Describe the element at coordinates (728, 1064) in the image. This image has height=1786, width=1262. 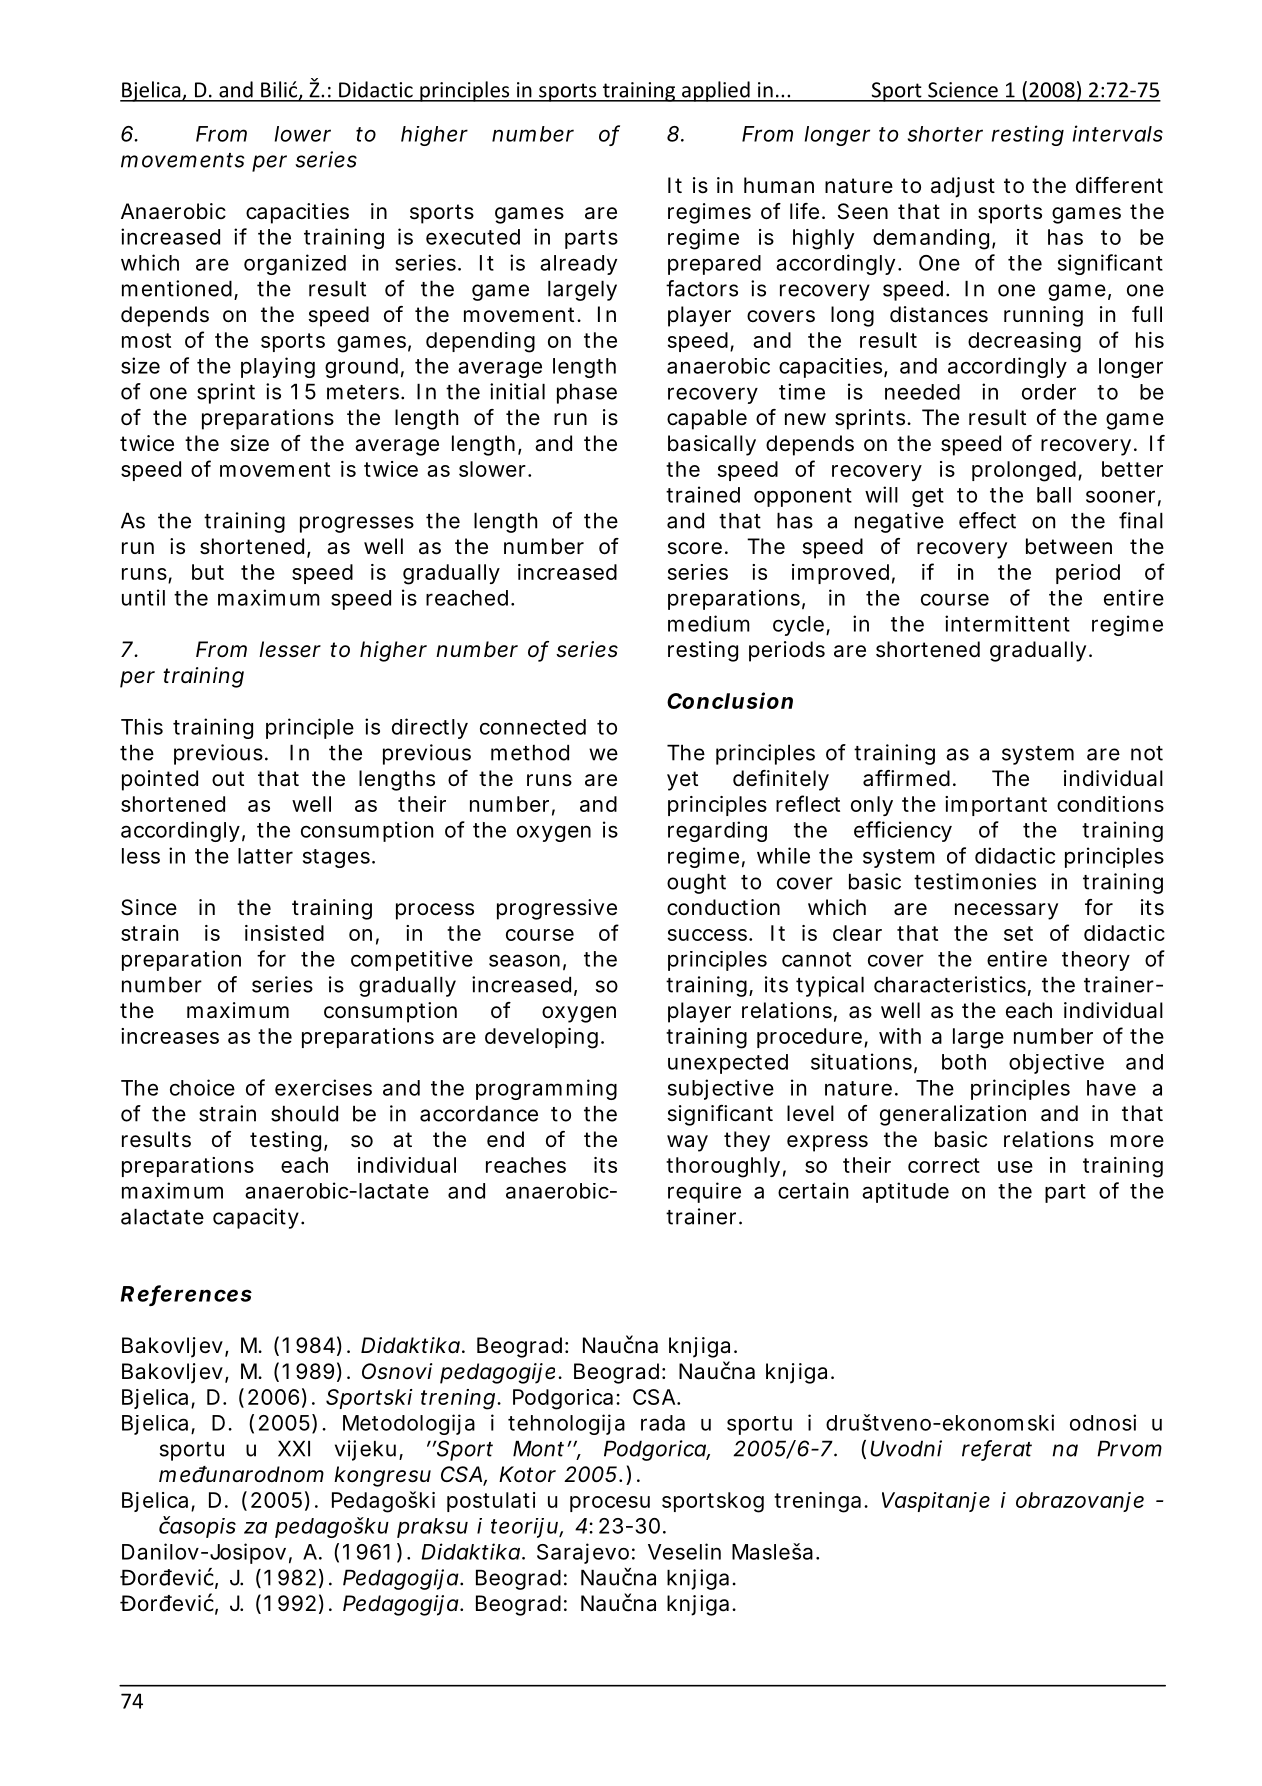
I see `unexpected` at that location.
